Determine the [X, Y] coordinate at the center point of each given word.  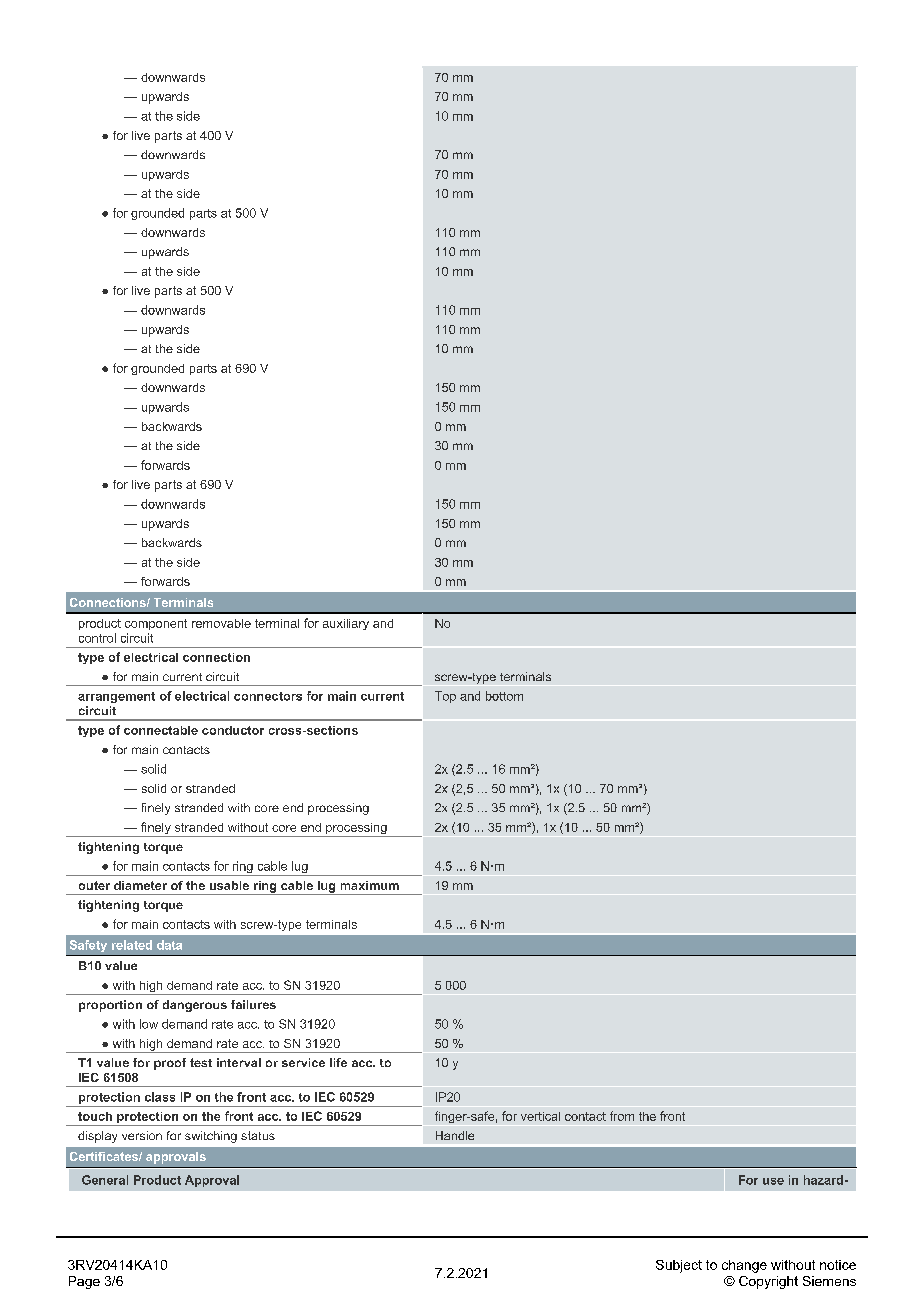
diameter [140, 885]
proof [170, 1064]
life [338, 1062]
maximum [370, 885]
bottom [504, 696]
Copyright [768, 1282]
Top [445, 697]
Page [84, 1282]
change [744, 1266]
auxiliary [346, 624]
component [156, 624]
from [622, 1116]
